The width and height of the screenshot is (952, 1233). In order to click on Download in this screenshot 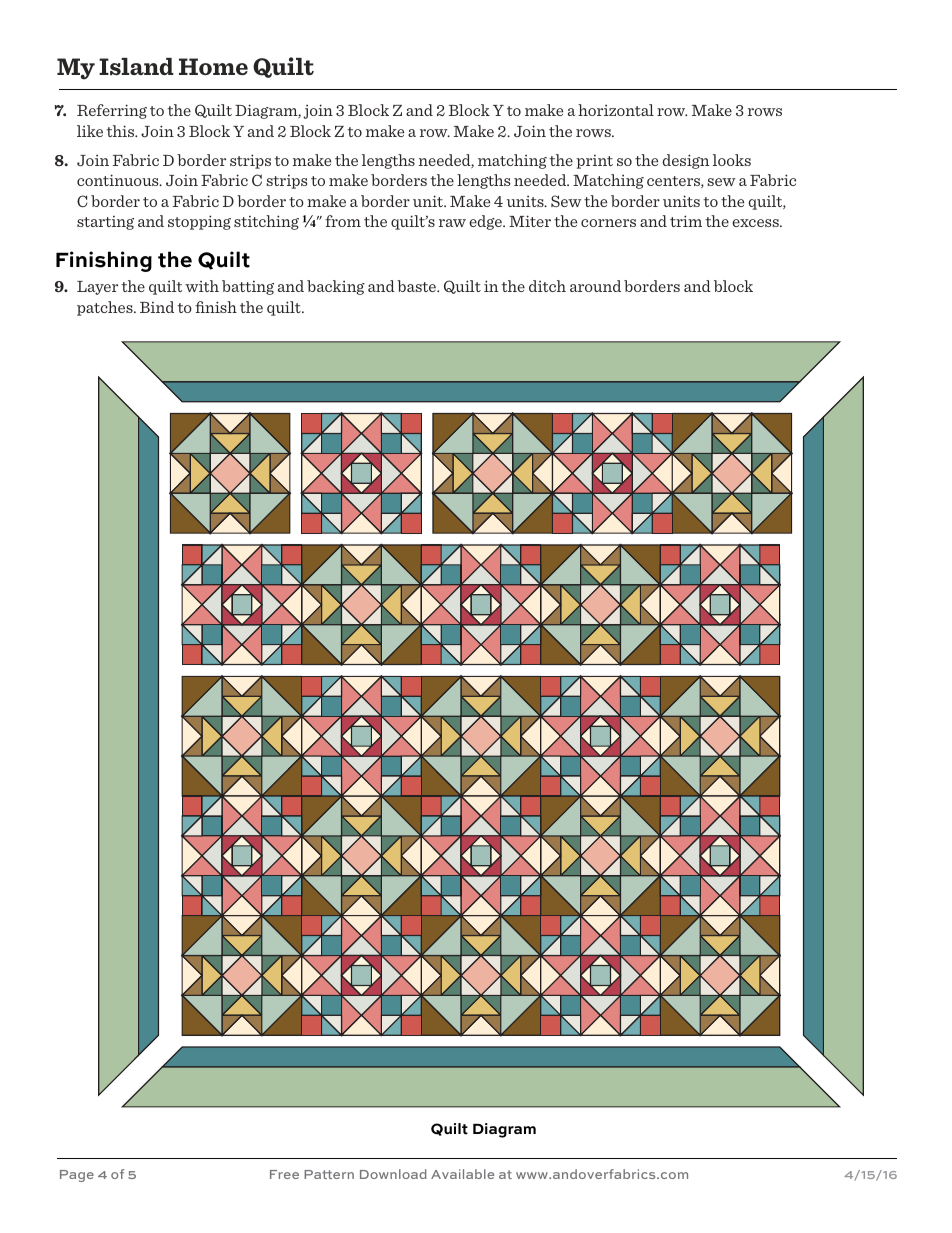, I will do `click(393, 1174)`.
